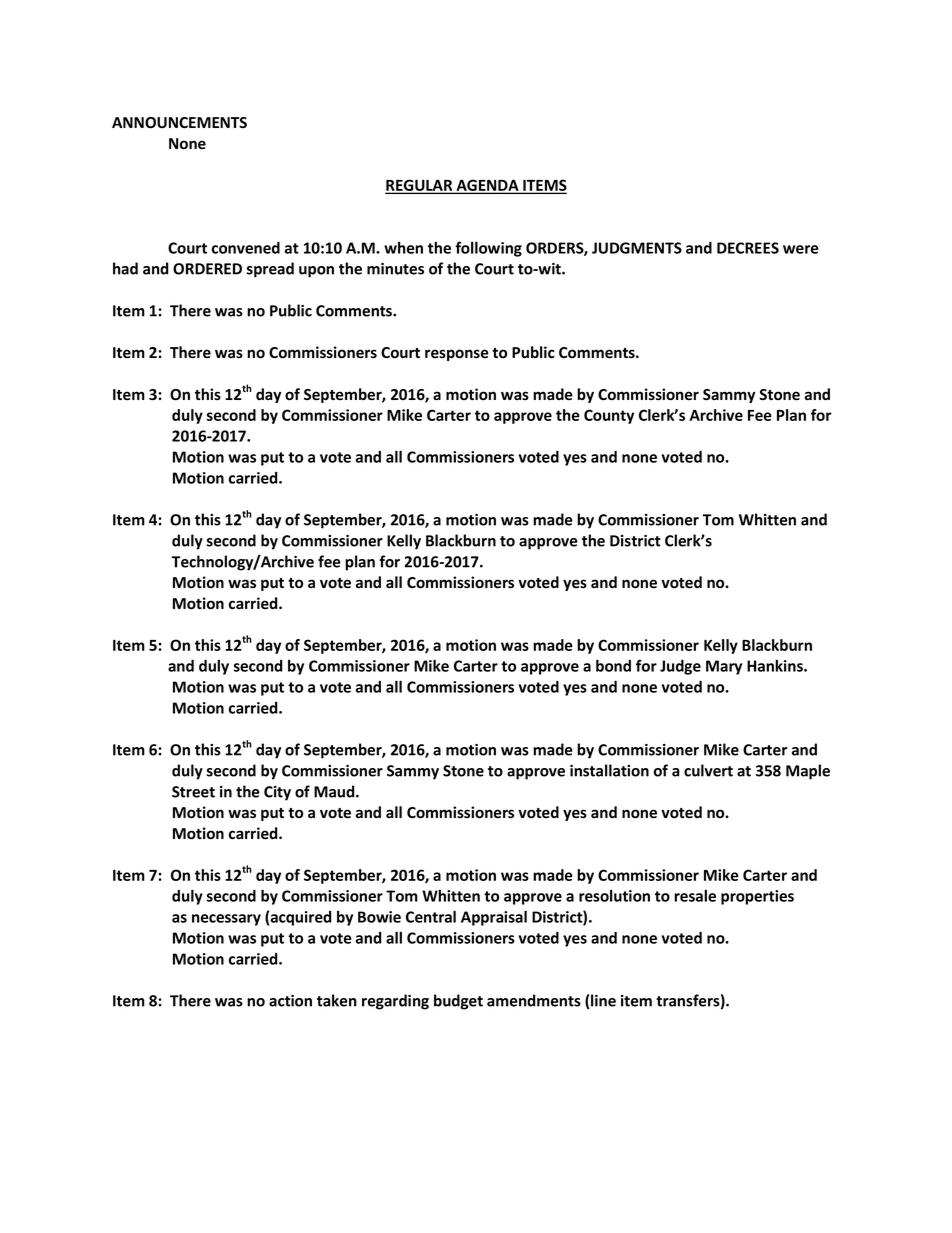 This screenshot has width=952, height=1233. Describe the element at coordinates (179, 123) in the screenshot. I see `ANNOUNCEMENTS` at that location.
